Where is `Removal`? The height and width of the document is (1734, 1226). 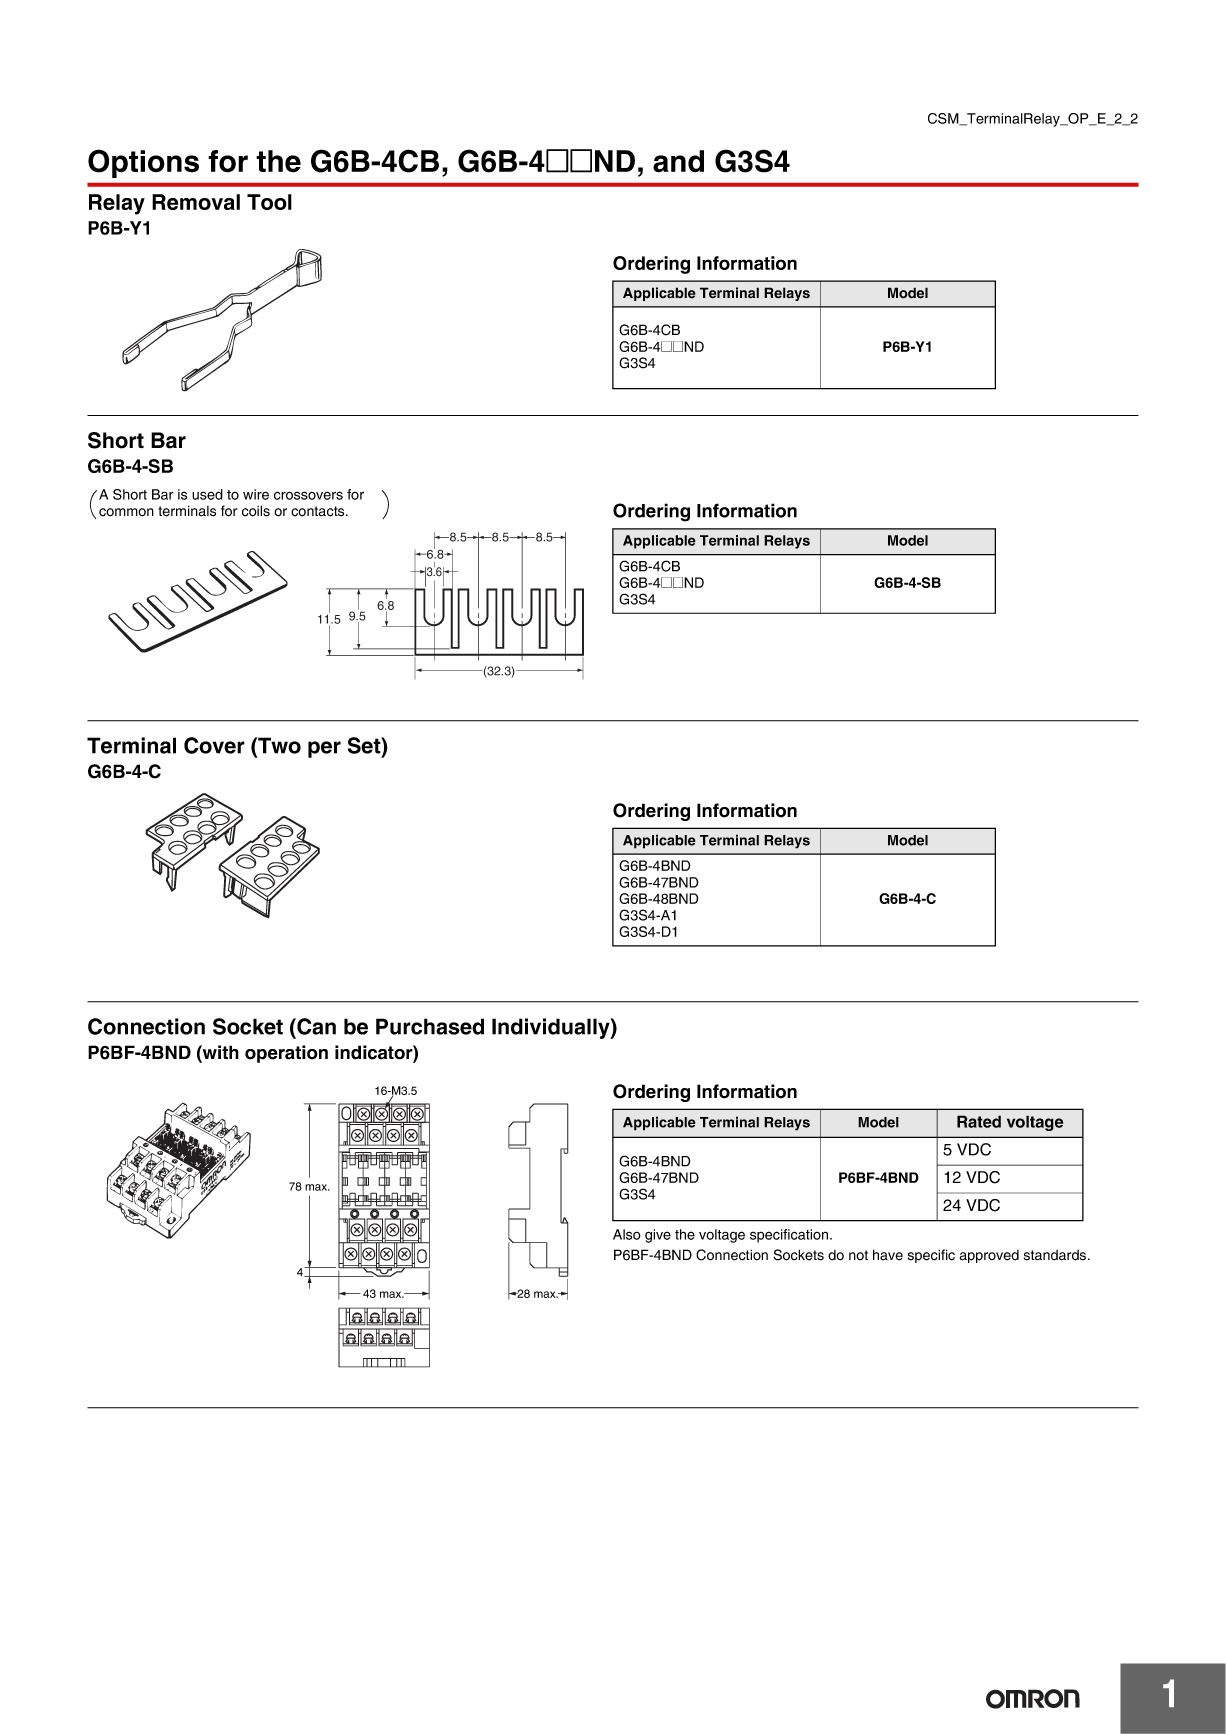
Removal is located at coordinates (196, 202).
